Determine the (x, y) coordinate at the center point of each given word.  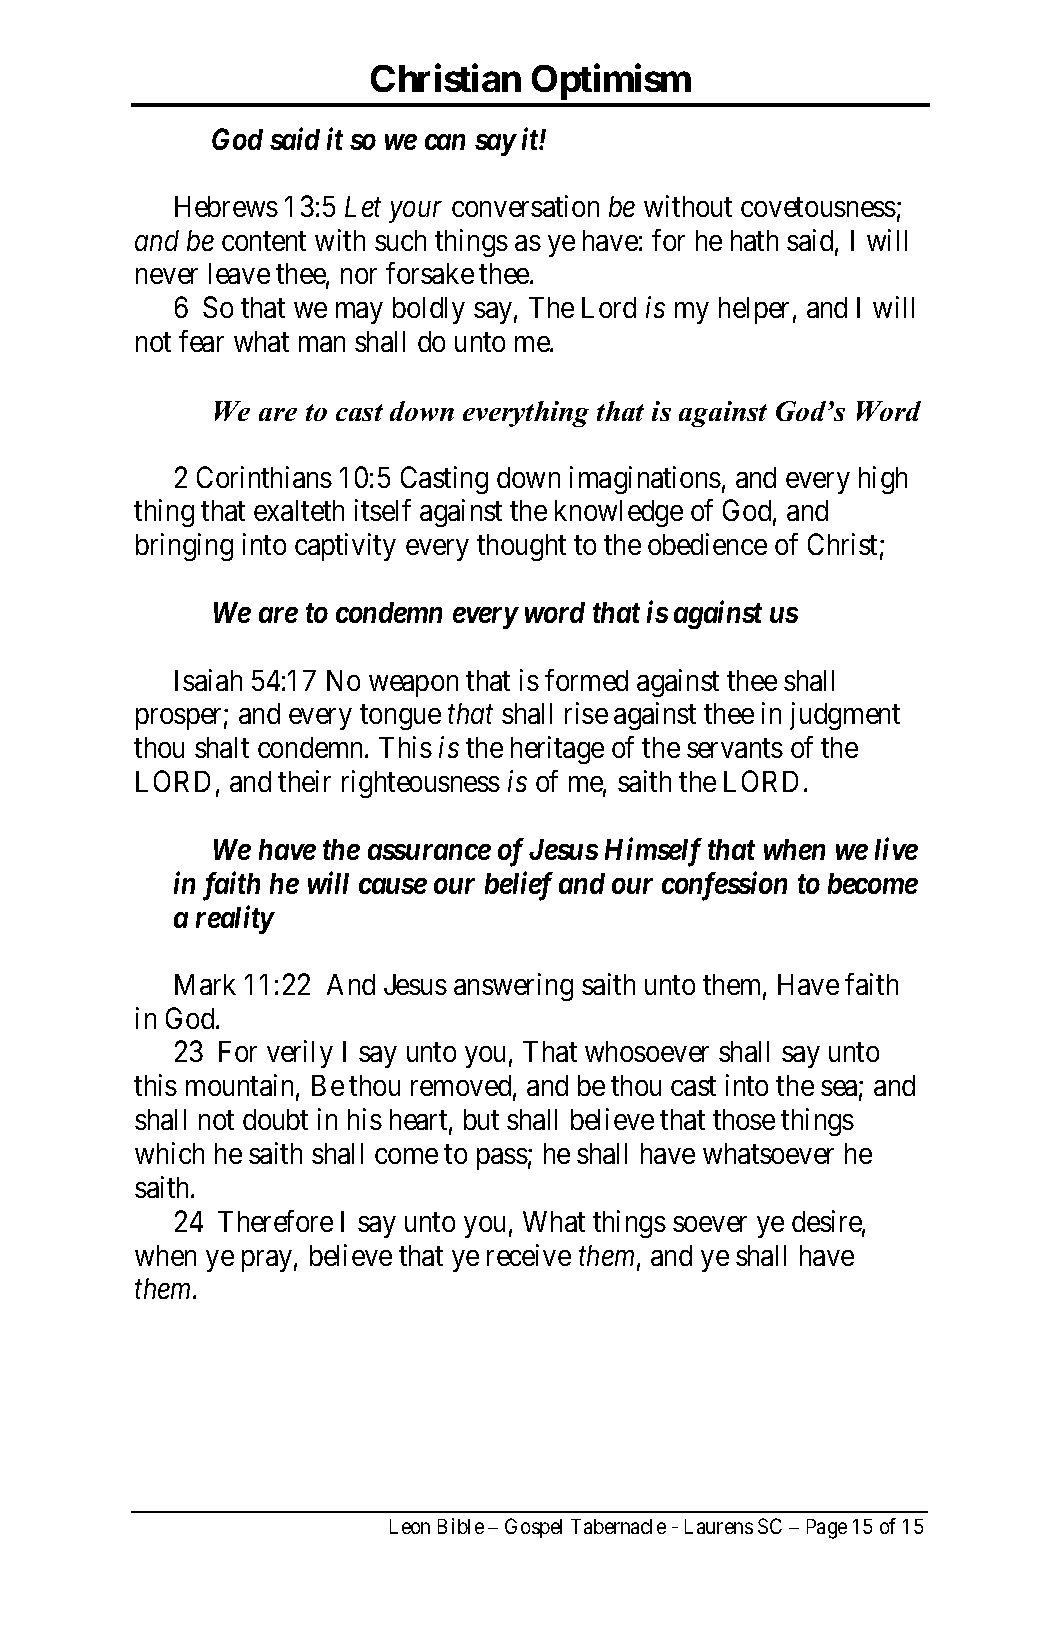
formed (586, 680)
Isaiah (208, 680)
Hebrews (226, 206)
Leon (410, 1526)
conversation (525, 206)
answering (513, 987)
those (744, 1119)
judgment (845, 716)
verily (300, 1054)
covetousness (818, 207)
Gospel (533, 1528)
